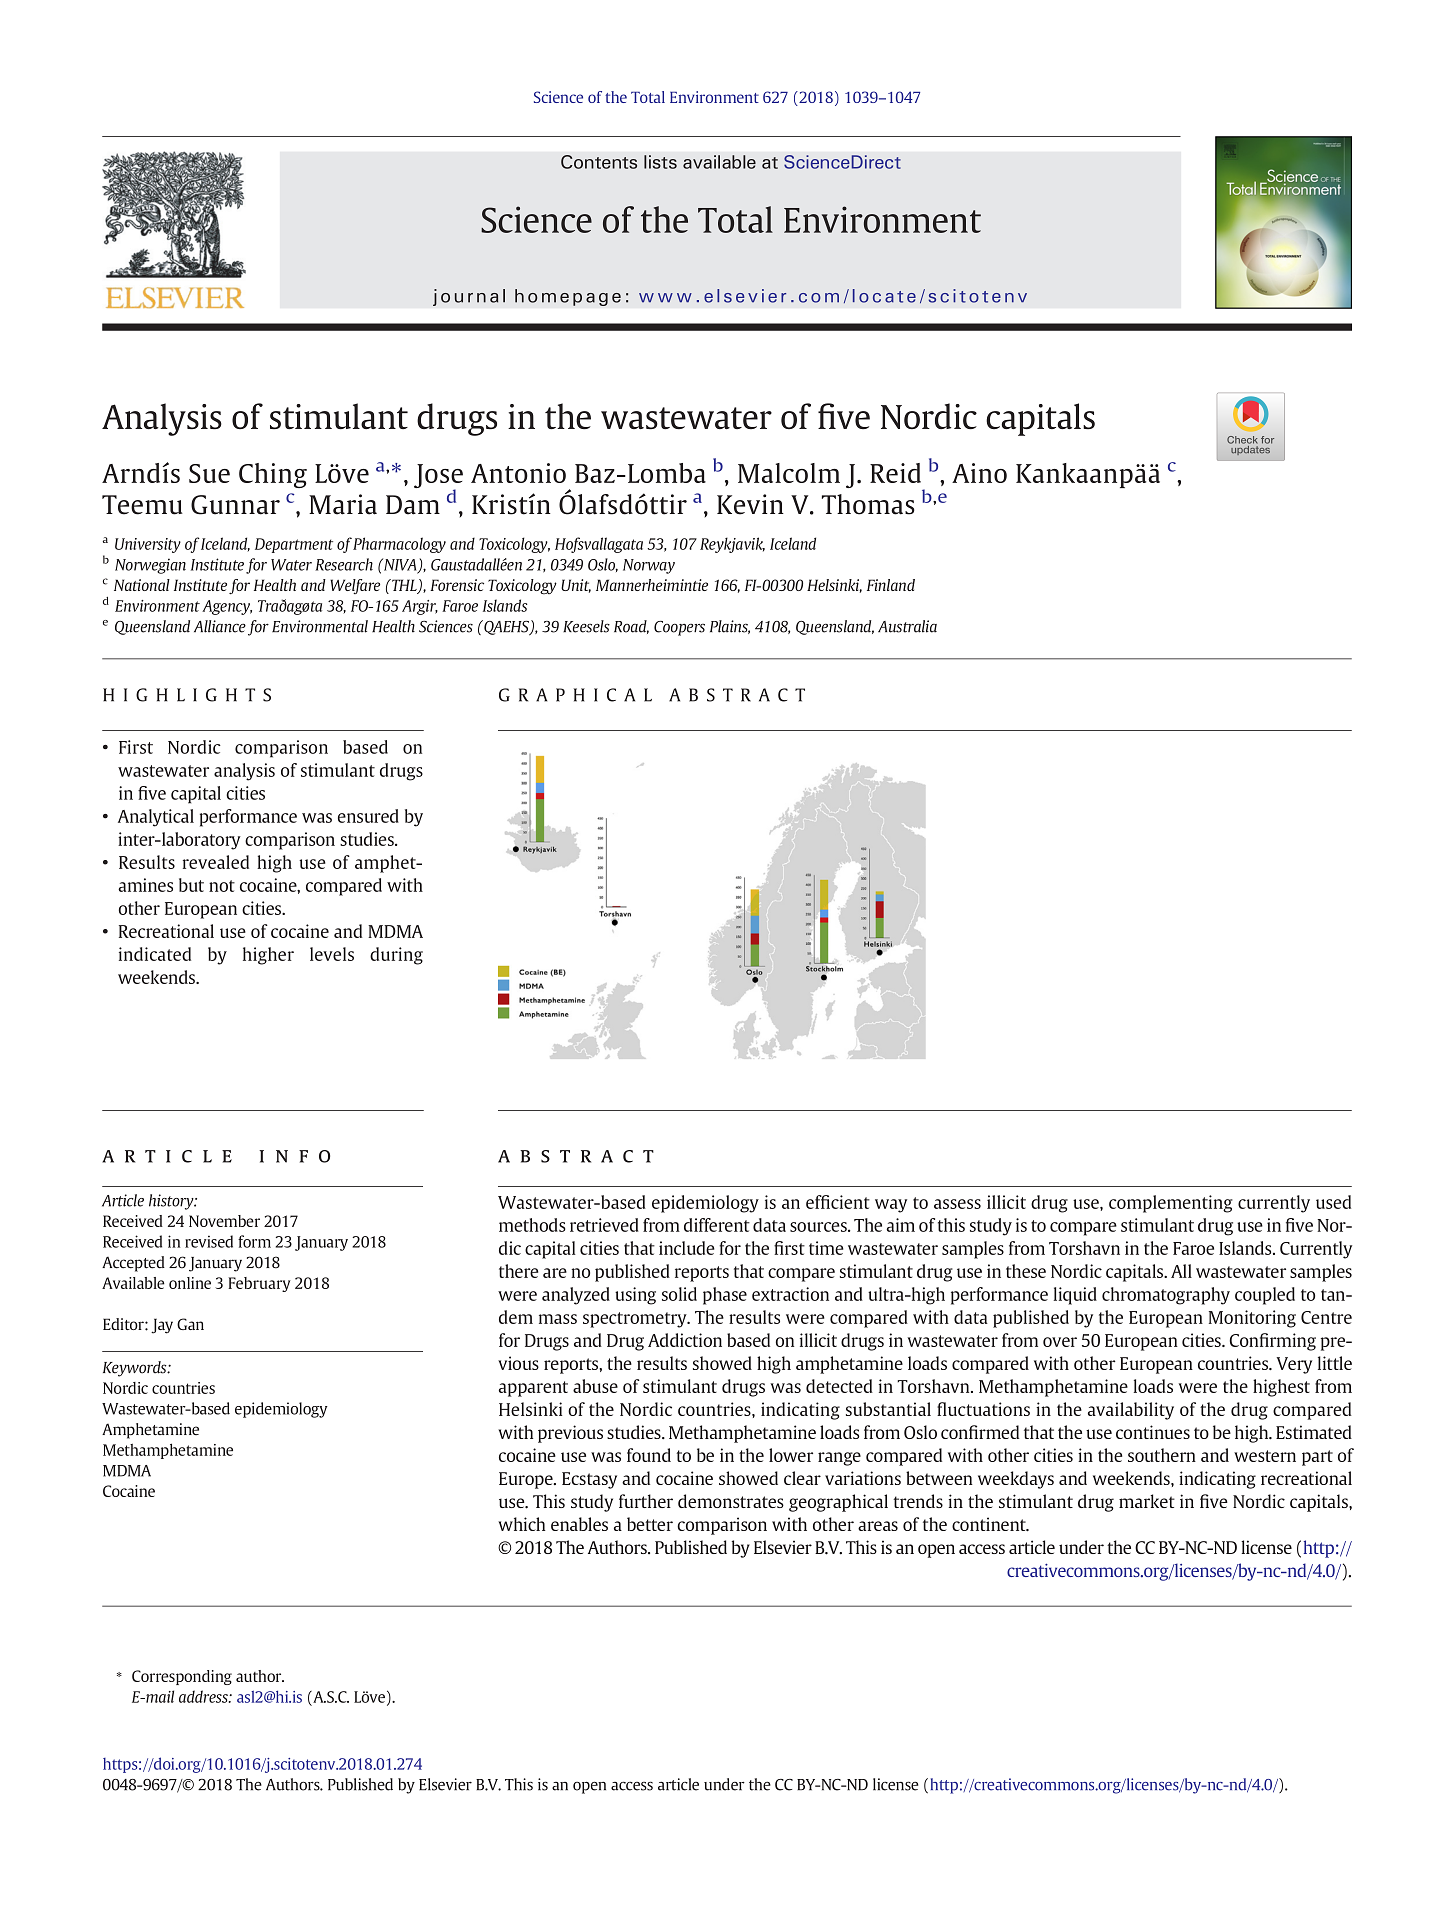 Image resolution: width=1433 pixels, height=1910 pixels. Describe the element at coordinates (469, 297) in the screenshot. I see `journal` at that location.
